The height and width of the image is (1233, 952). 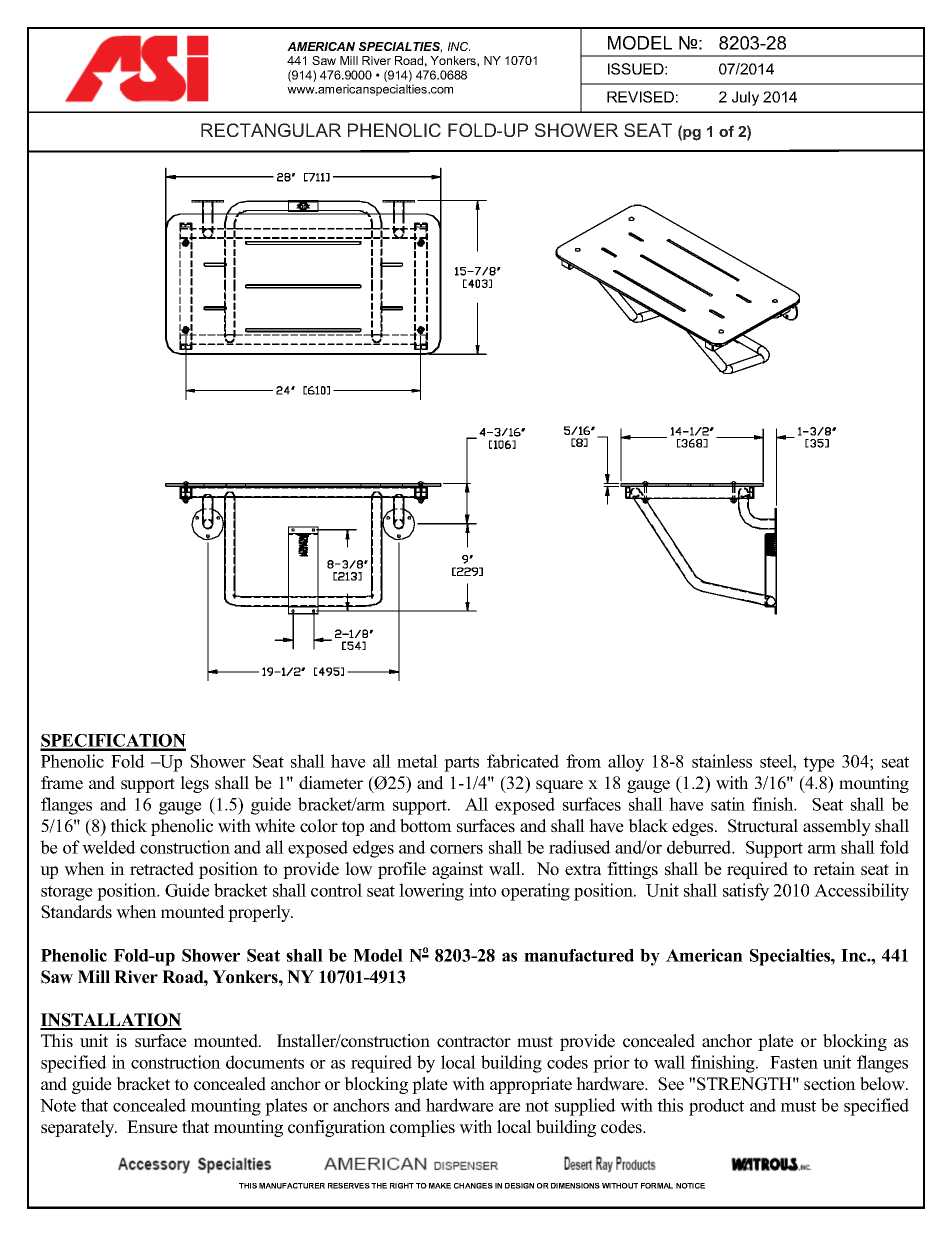 I want to click on July, so click(x=745, y=98).
